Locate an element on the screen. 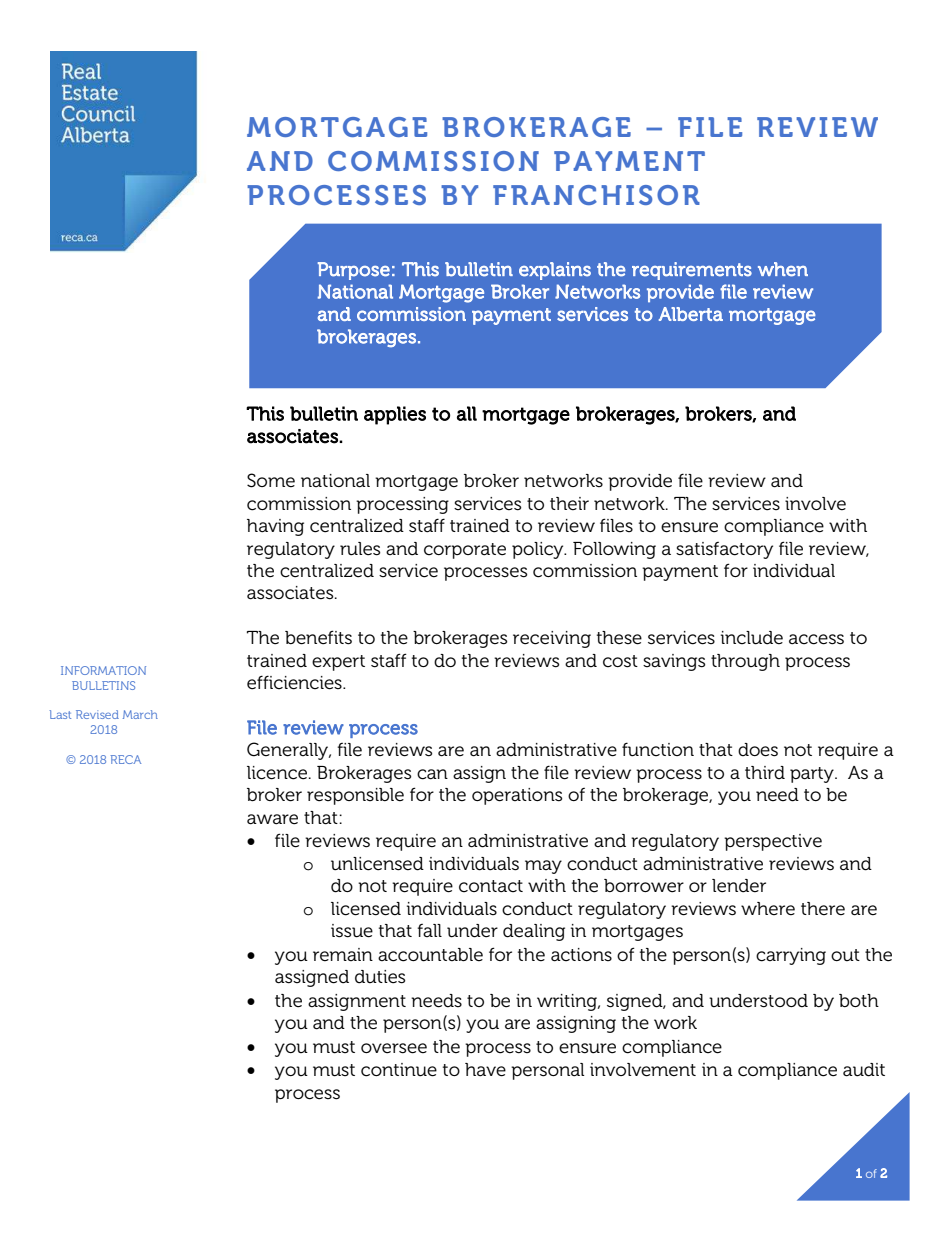  Some is located at coordinates (271, 480).
